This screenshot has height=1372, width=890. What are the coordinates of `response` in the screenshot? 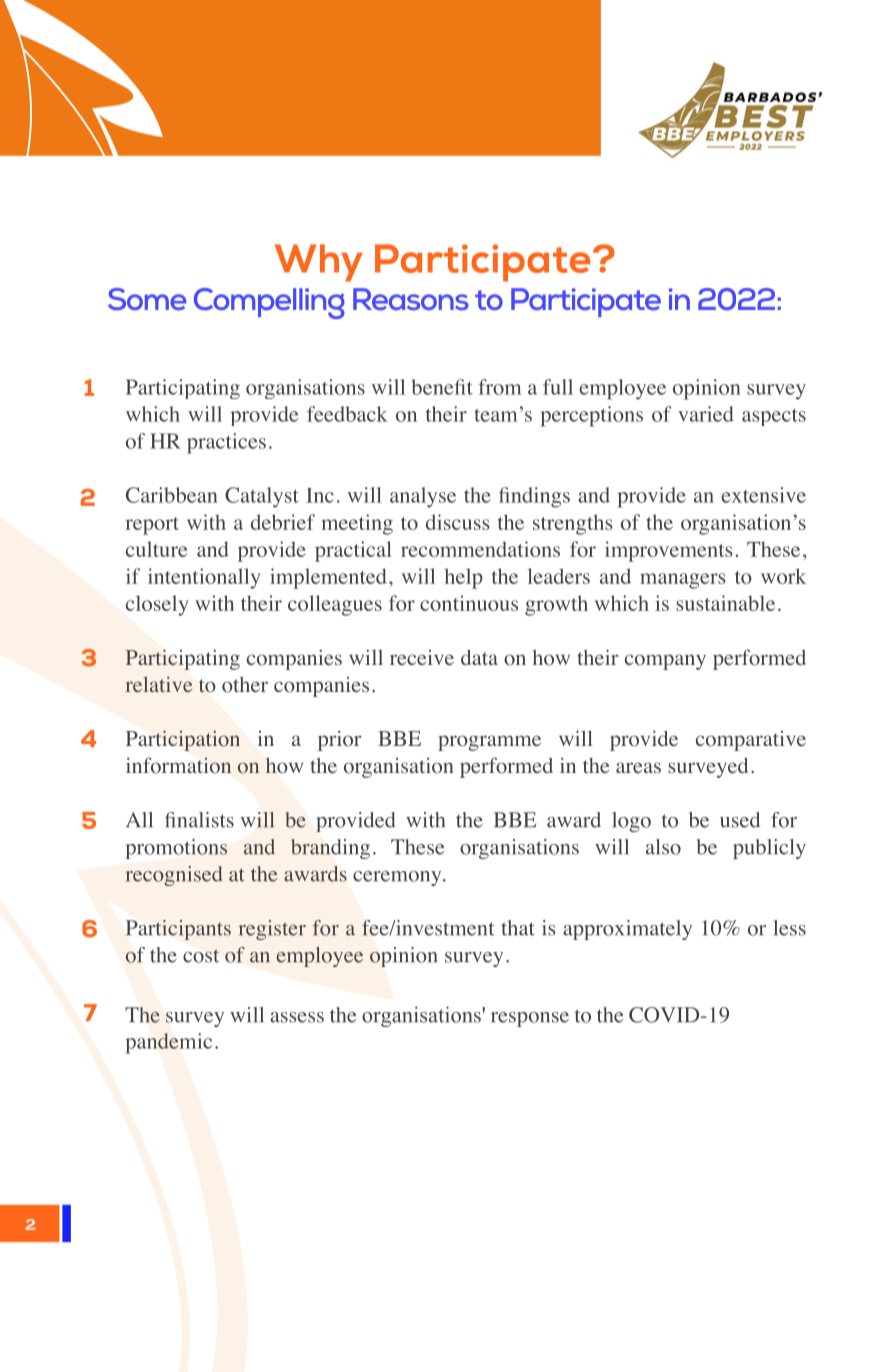 It's located at (530, 1019).
